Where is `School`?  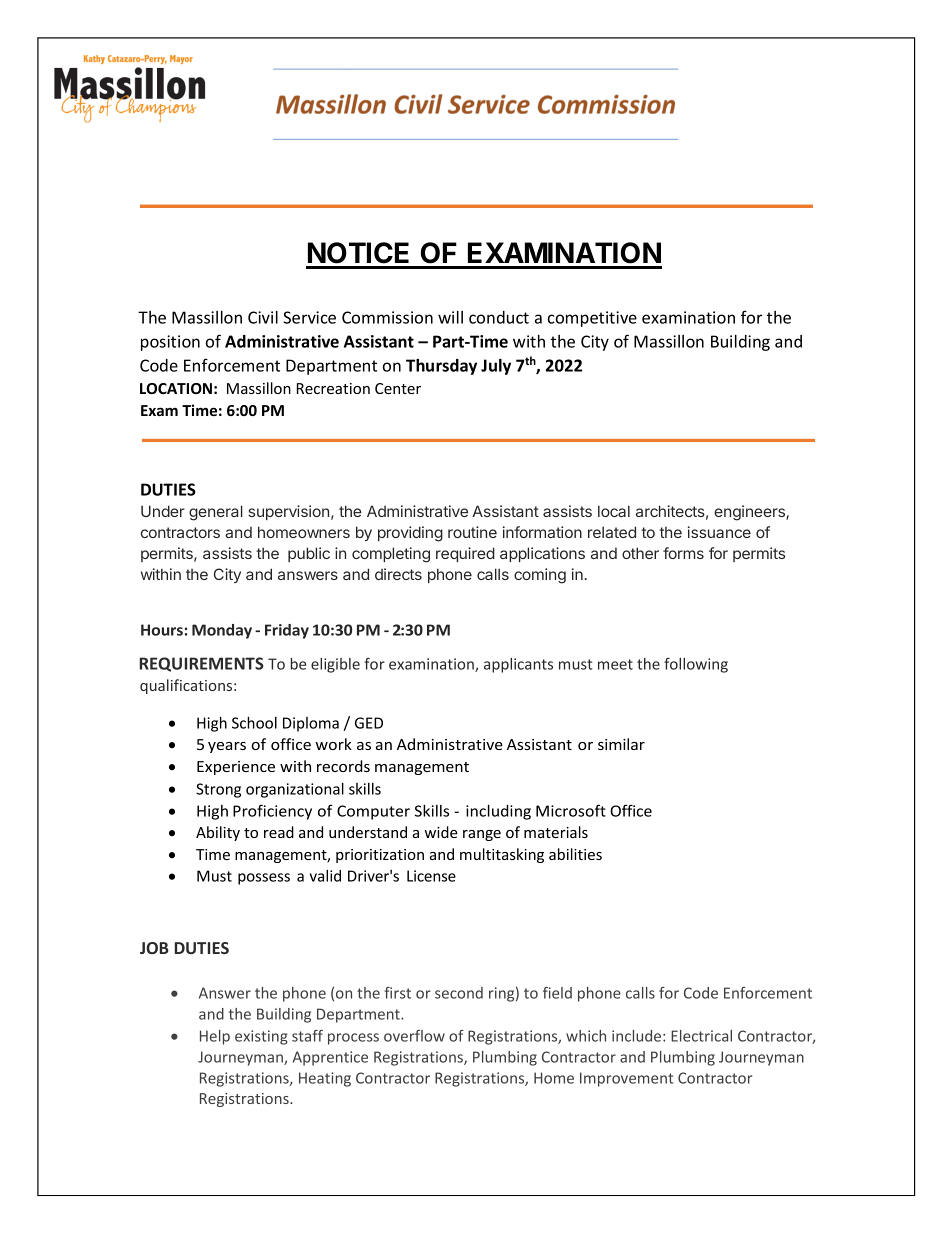
School is located at coordinates (254, 723).
